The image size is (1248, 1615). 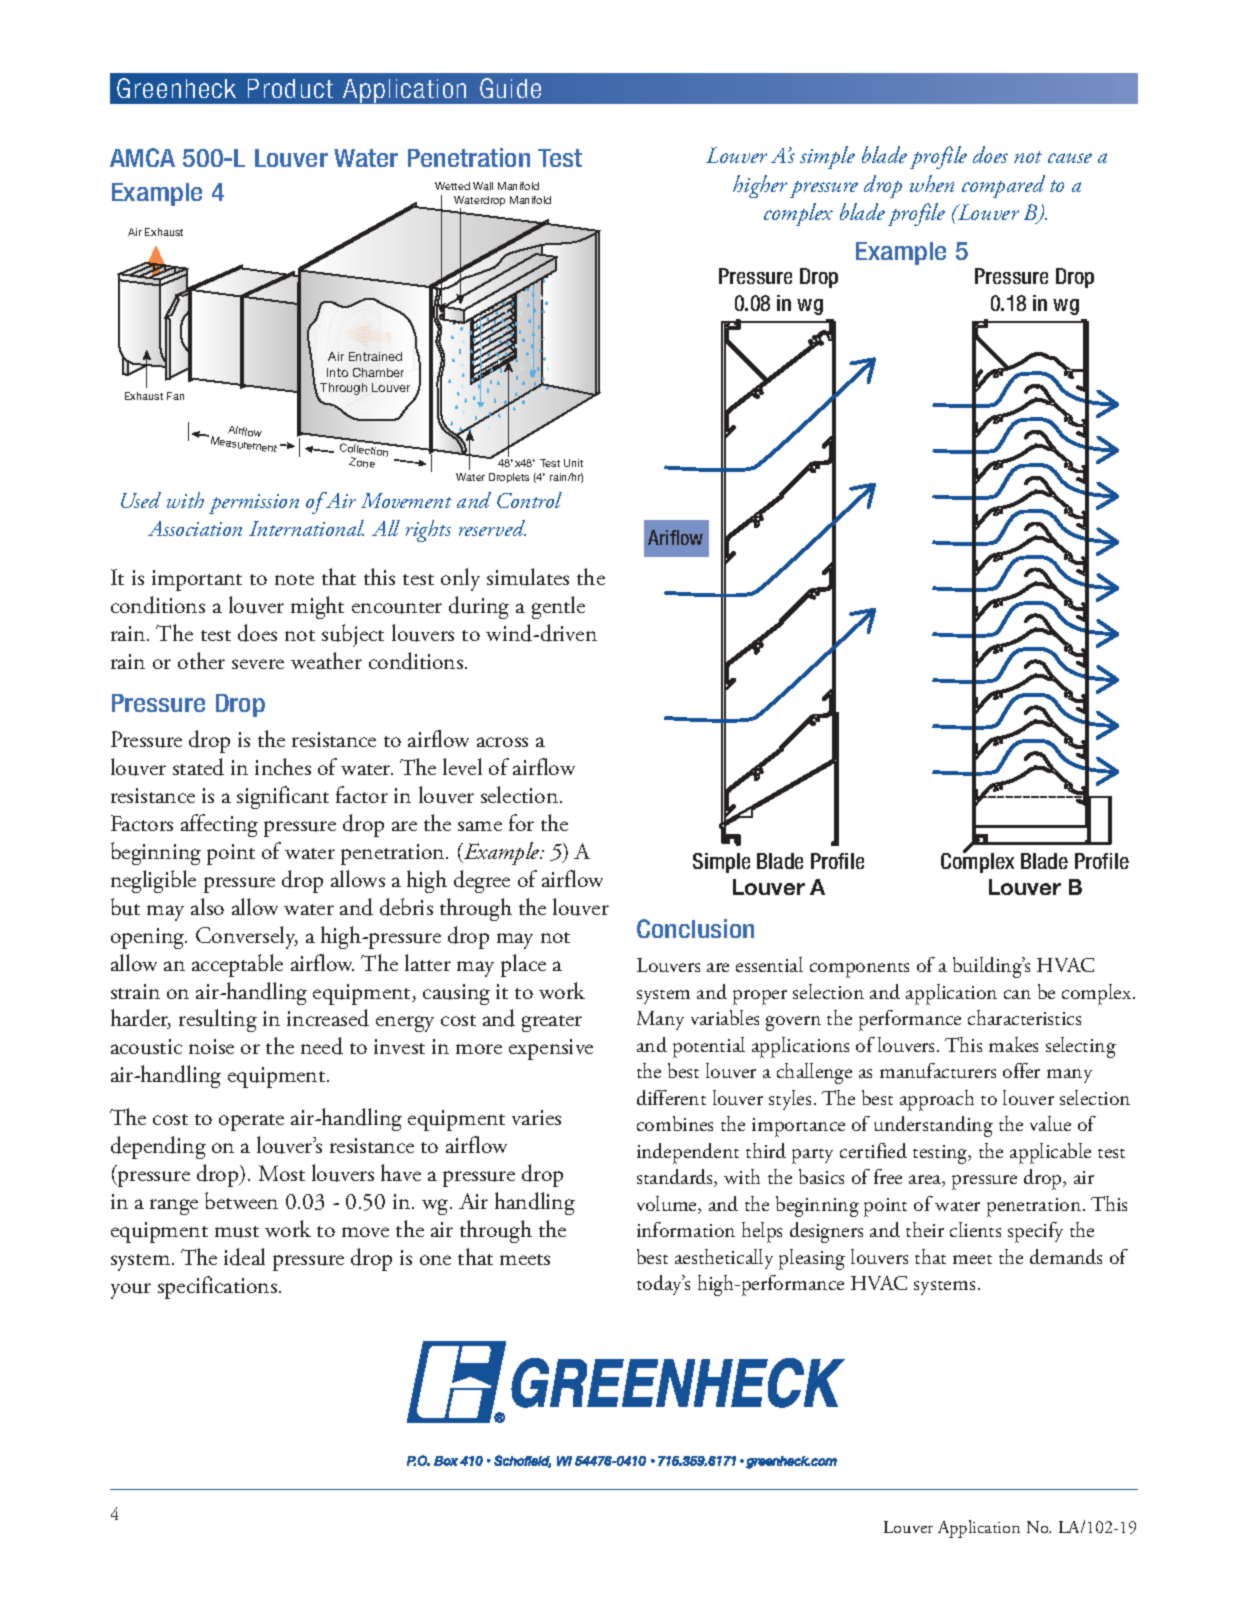 What do you see at coordinates (558, 607) in the page?
I see `gentle` at bounding box center [558, 607].
